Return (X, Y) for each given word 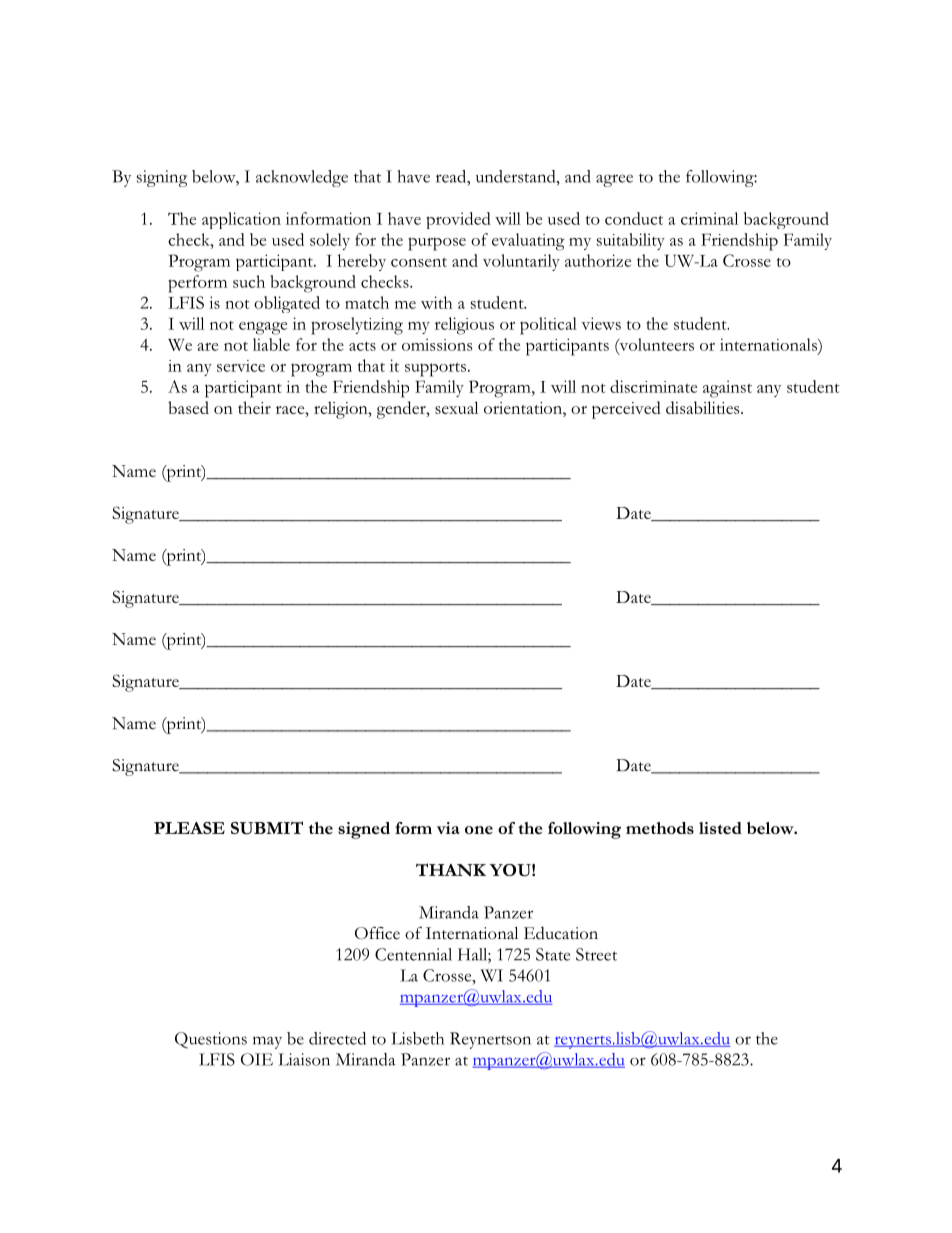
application (241, 220)
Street (596, 954)
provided (458, 220)
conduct (634, 218)
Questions (211, 1040)
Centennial (413, 954)
